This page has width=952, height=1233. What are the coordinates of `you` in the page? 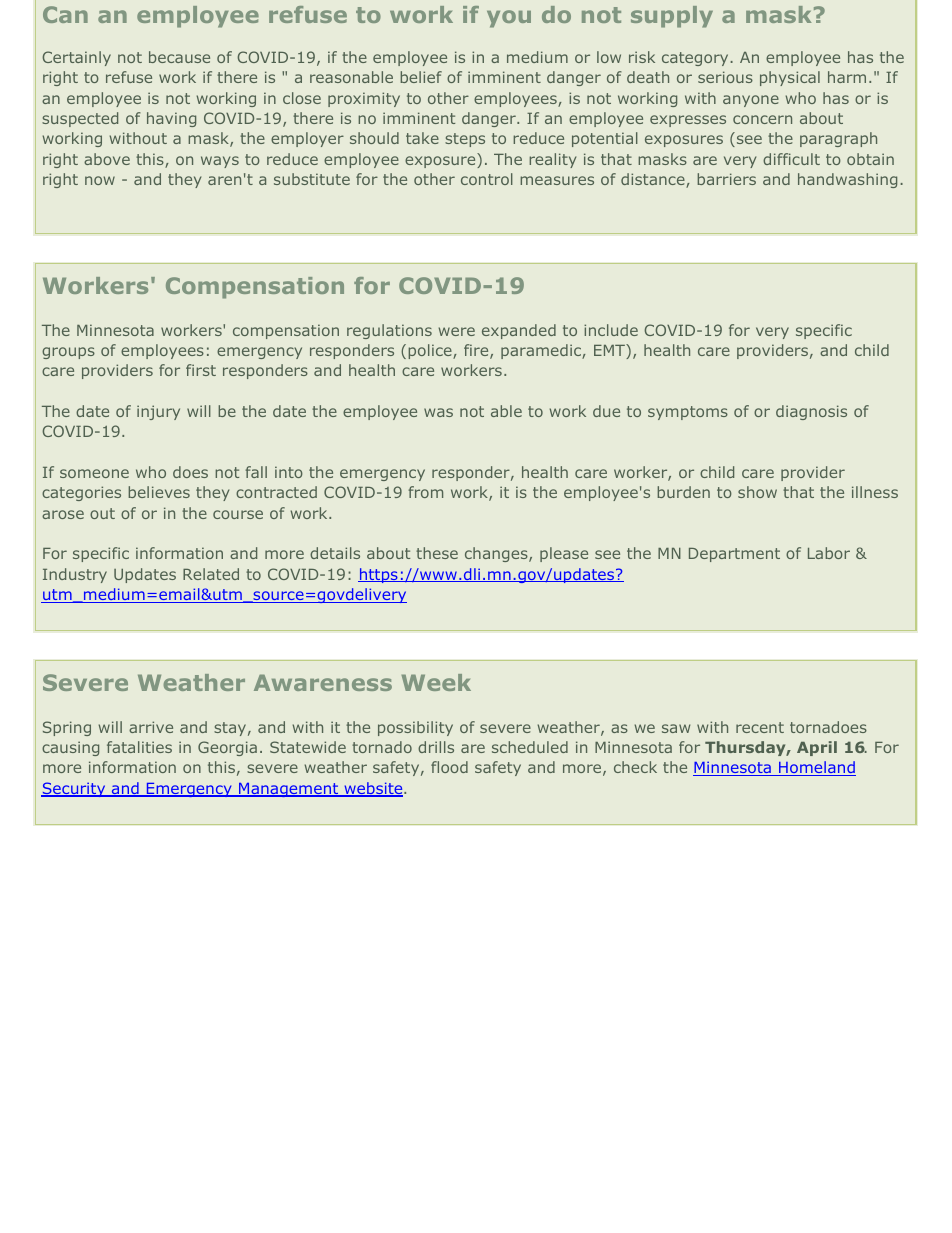 It's located at (509, 19).
